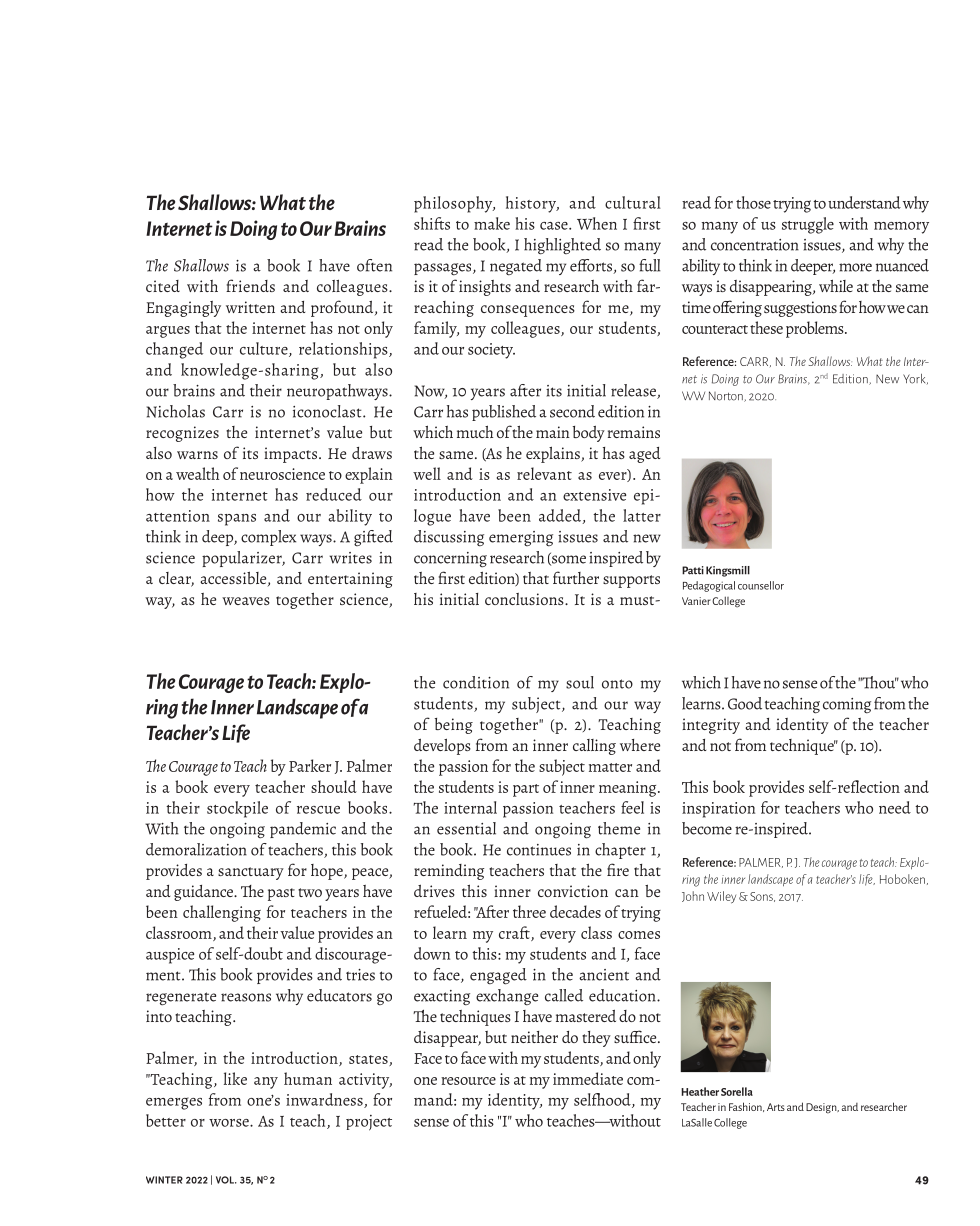  I want to click on Hoboken, so click(902, 879).
